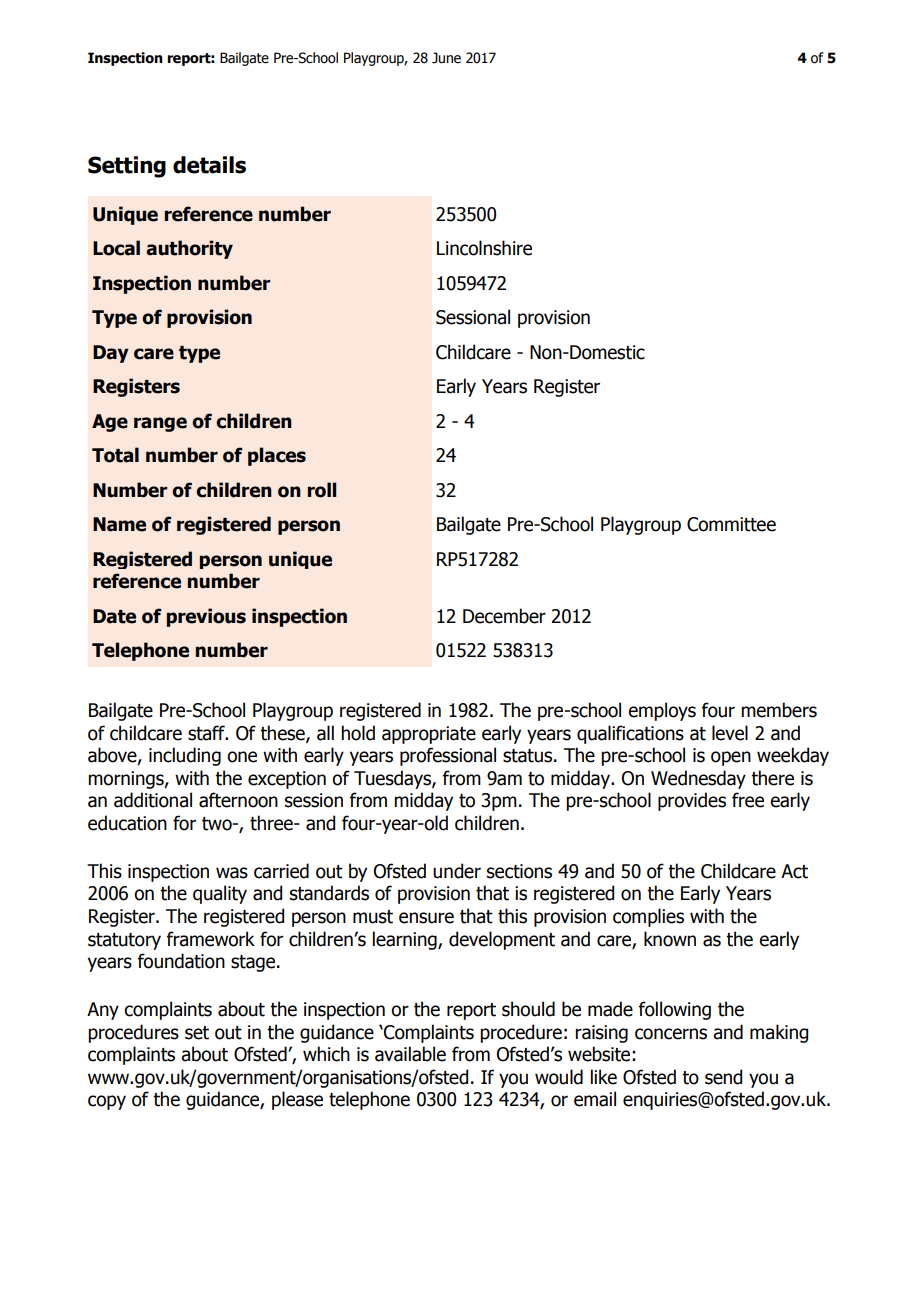 This screenshot has width=924, height=1308. Describe the element at coordinates (446, 58) in the screenshot. I see `June` at that location.
